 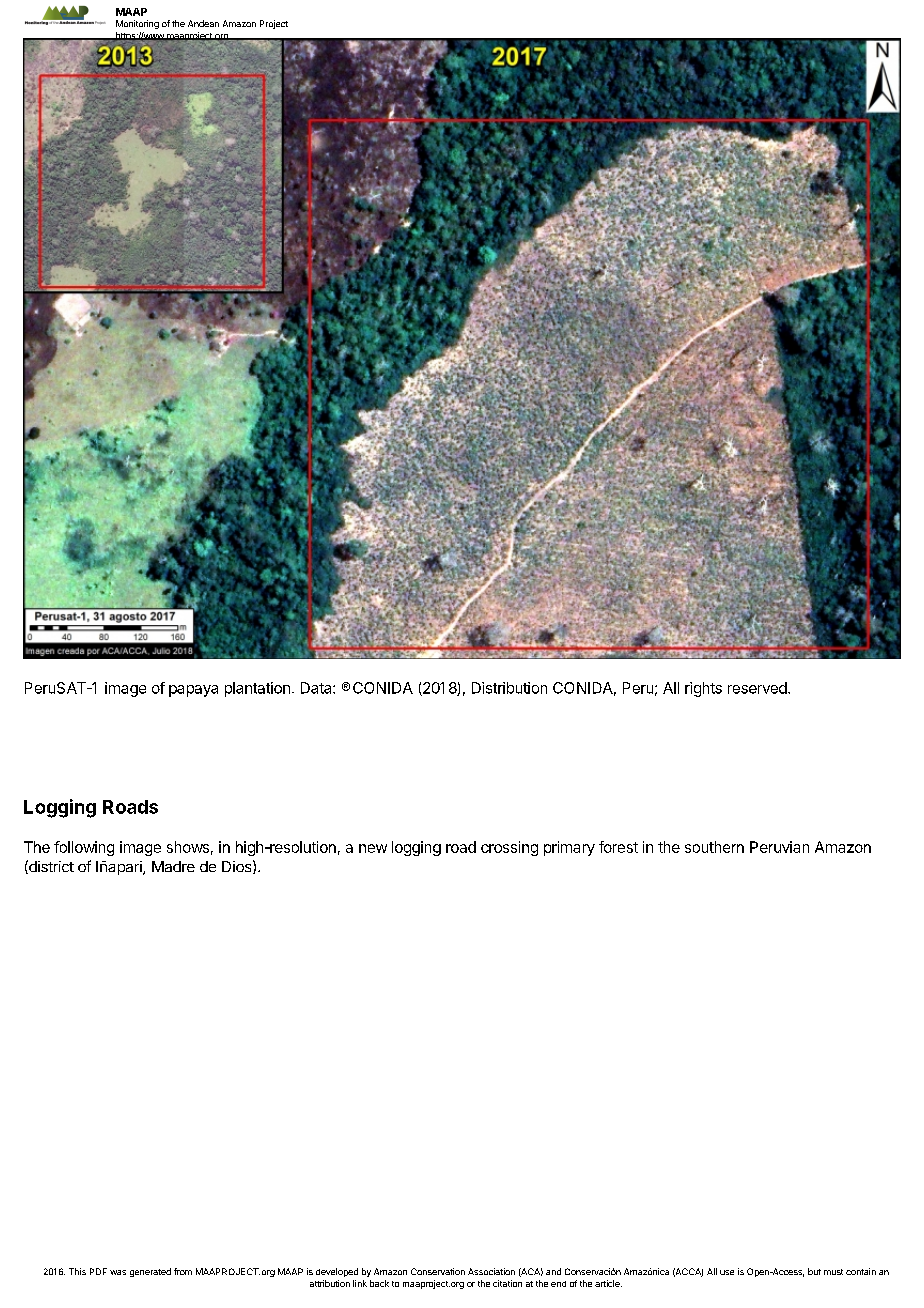 I want to click on Monitoring, so click(x=137, y=24).
